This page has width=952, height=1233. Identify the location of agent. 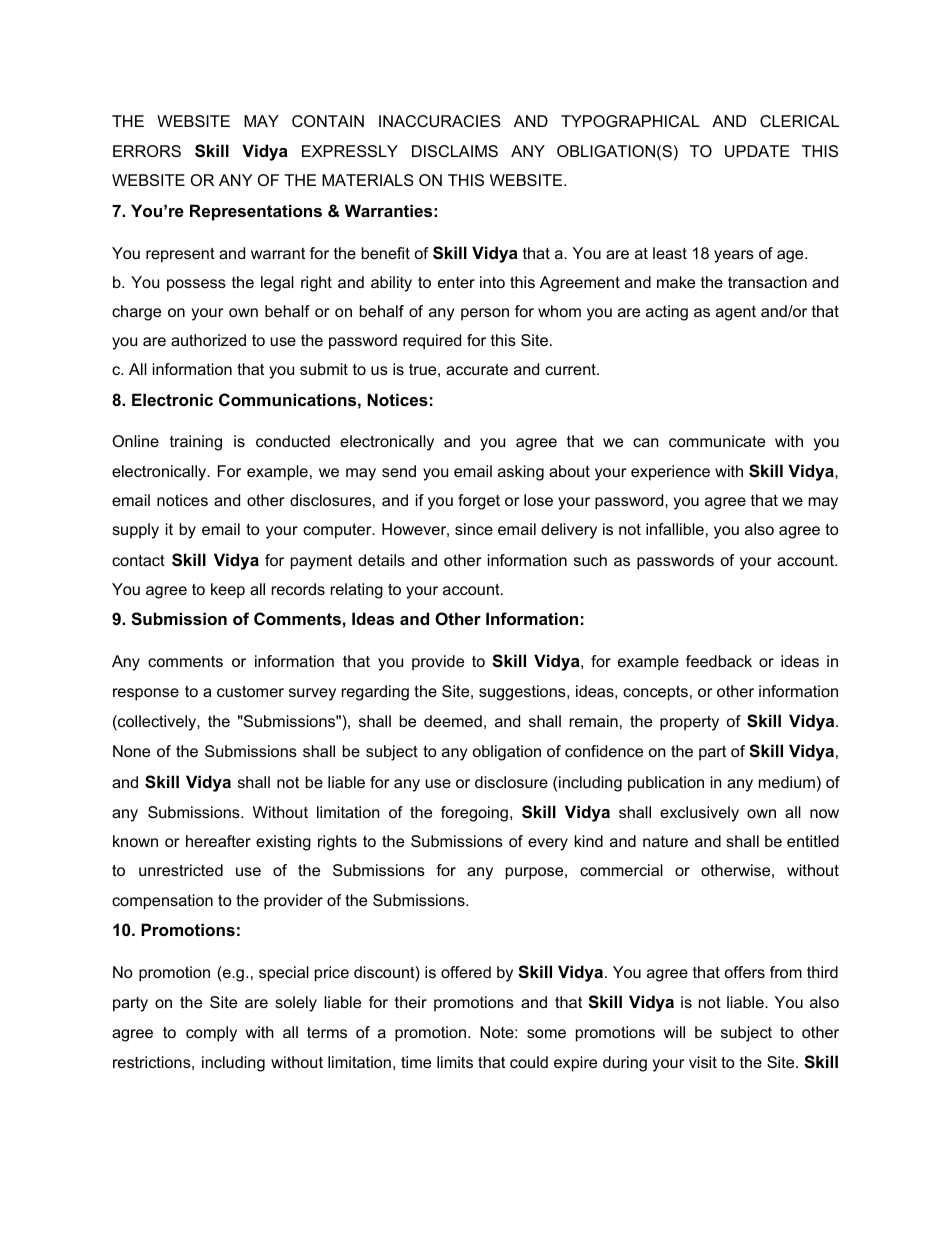
(736, 313).
